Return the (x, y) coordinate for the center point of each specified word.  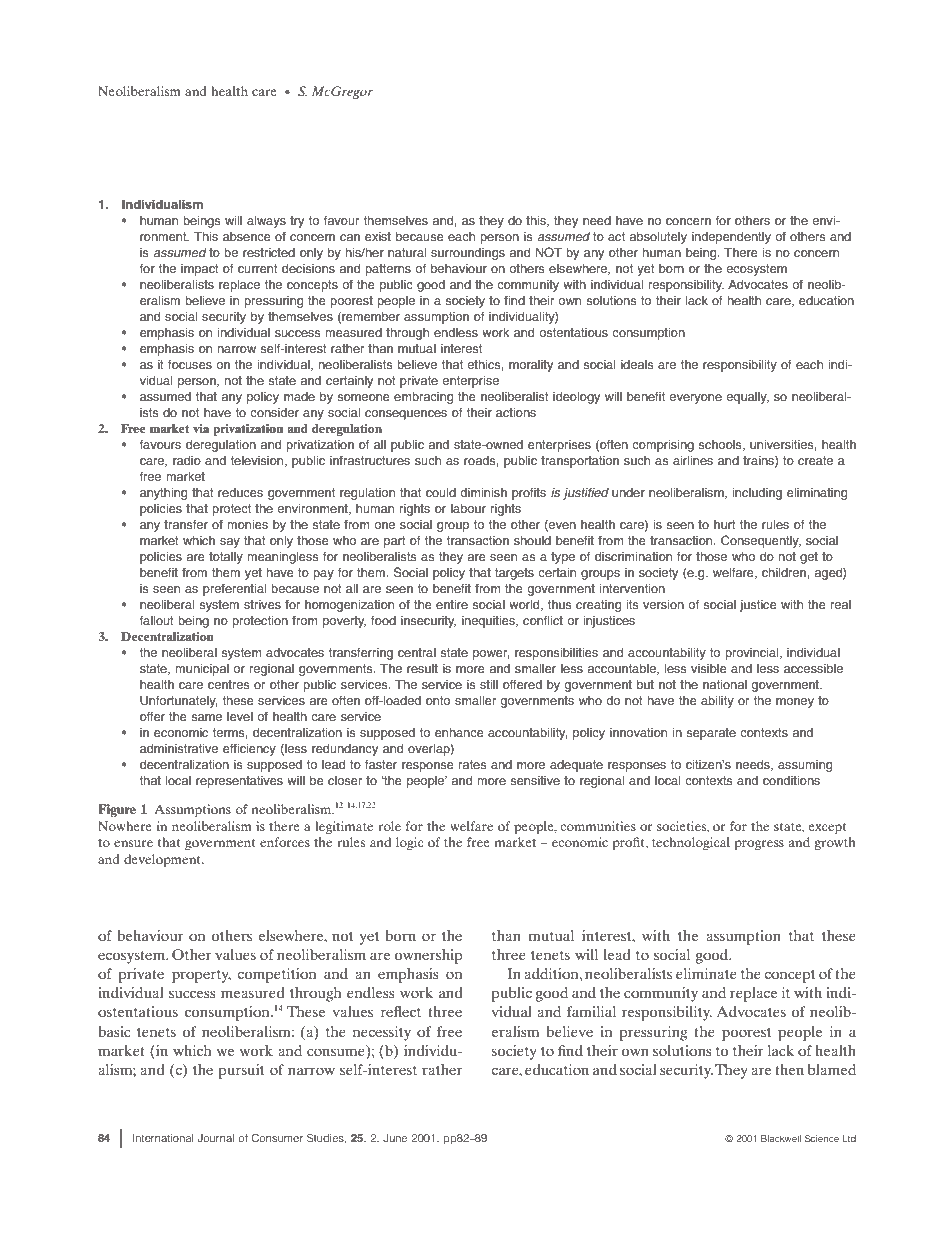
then (789, 1069)
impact (200, 270)
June (395, 1138)
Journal (216, 1138)
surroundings (468, 254)
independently (731, 238)
